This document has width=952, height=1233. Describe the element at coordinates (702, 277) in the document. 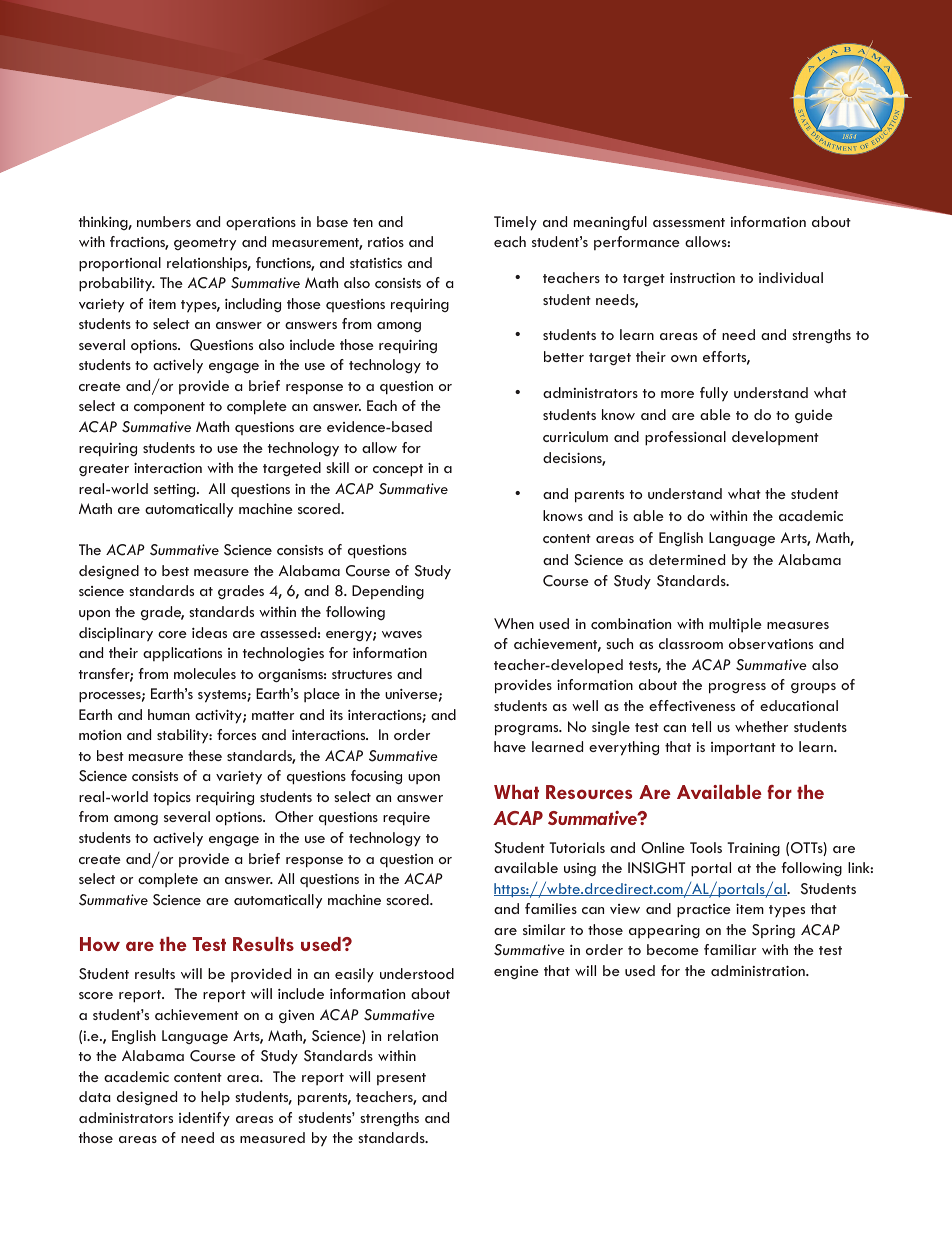

I see `instruction` at that location.
